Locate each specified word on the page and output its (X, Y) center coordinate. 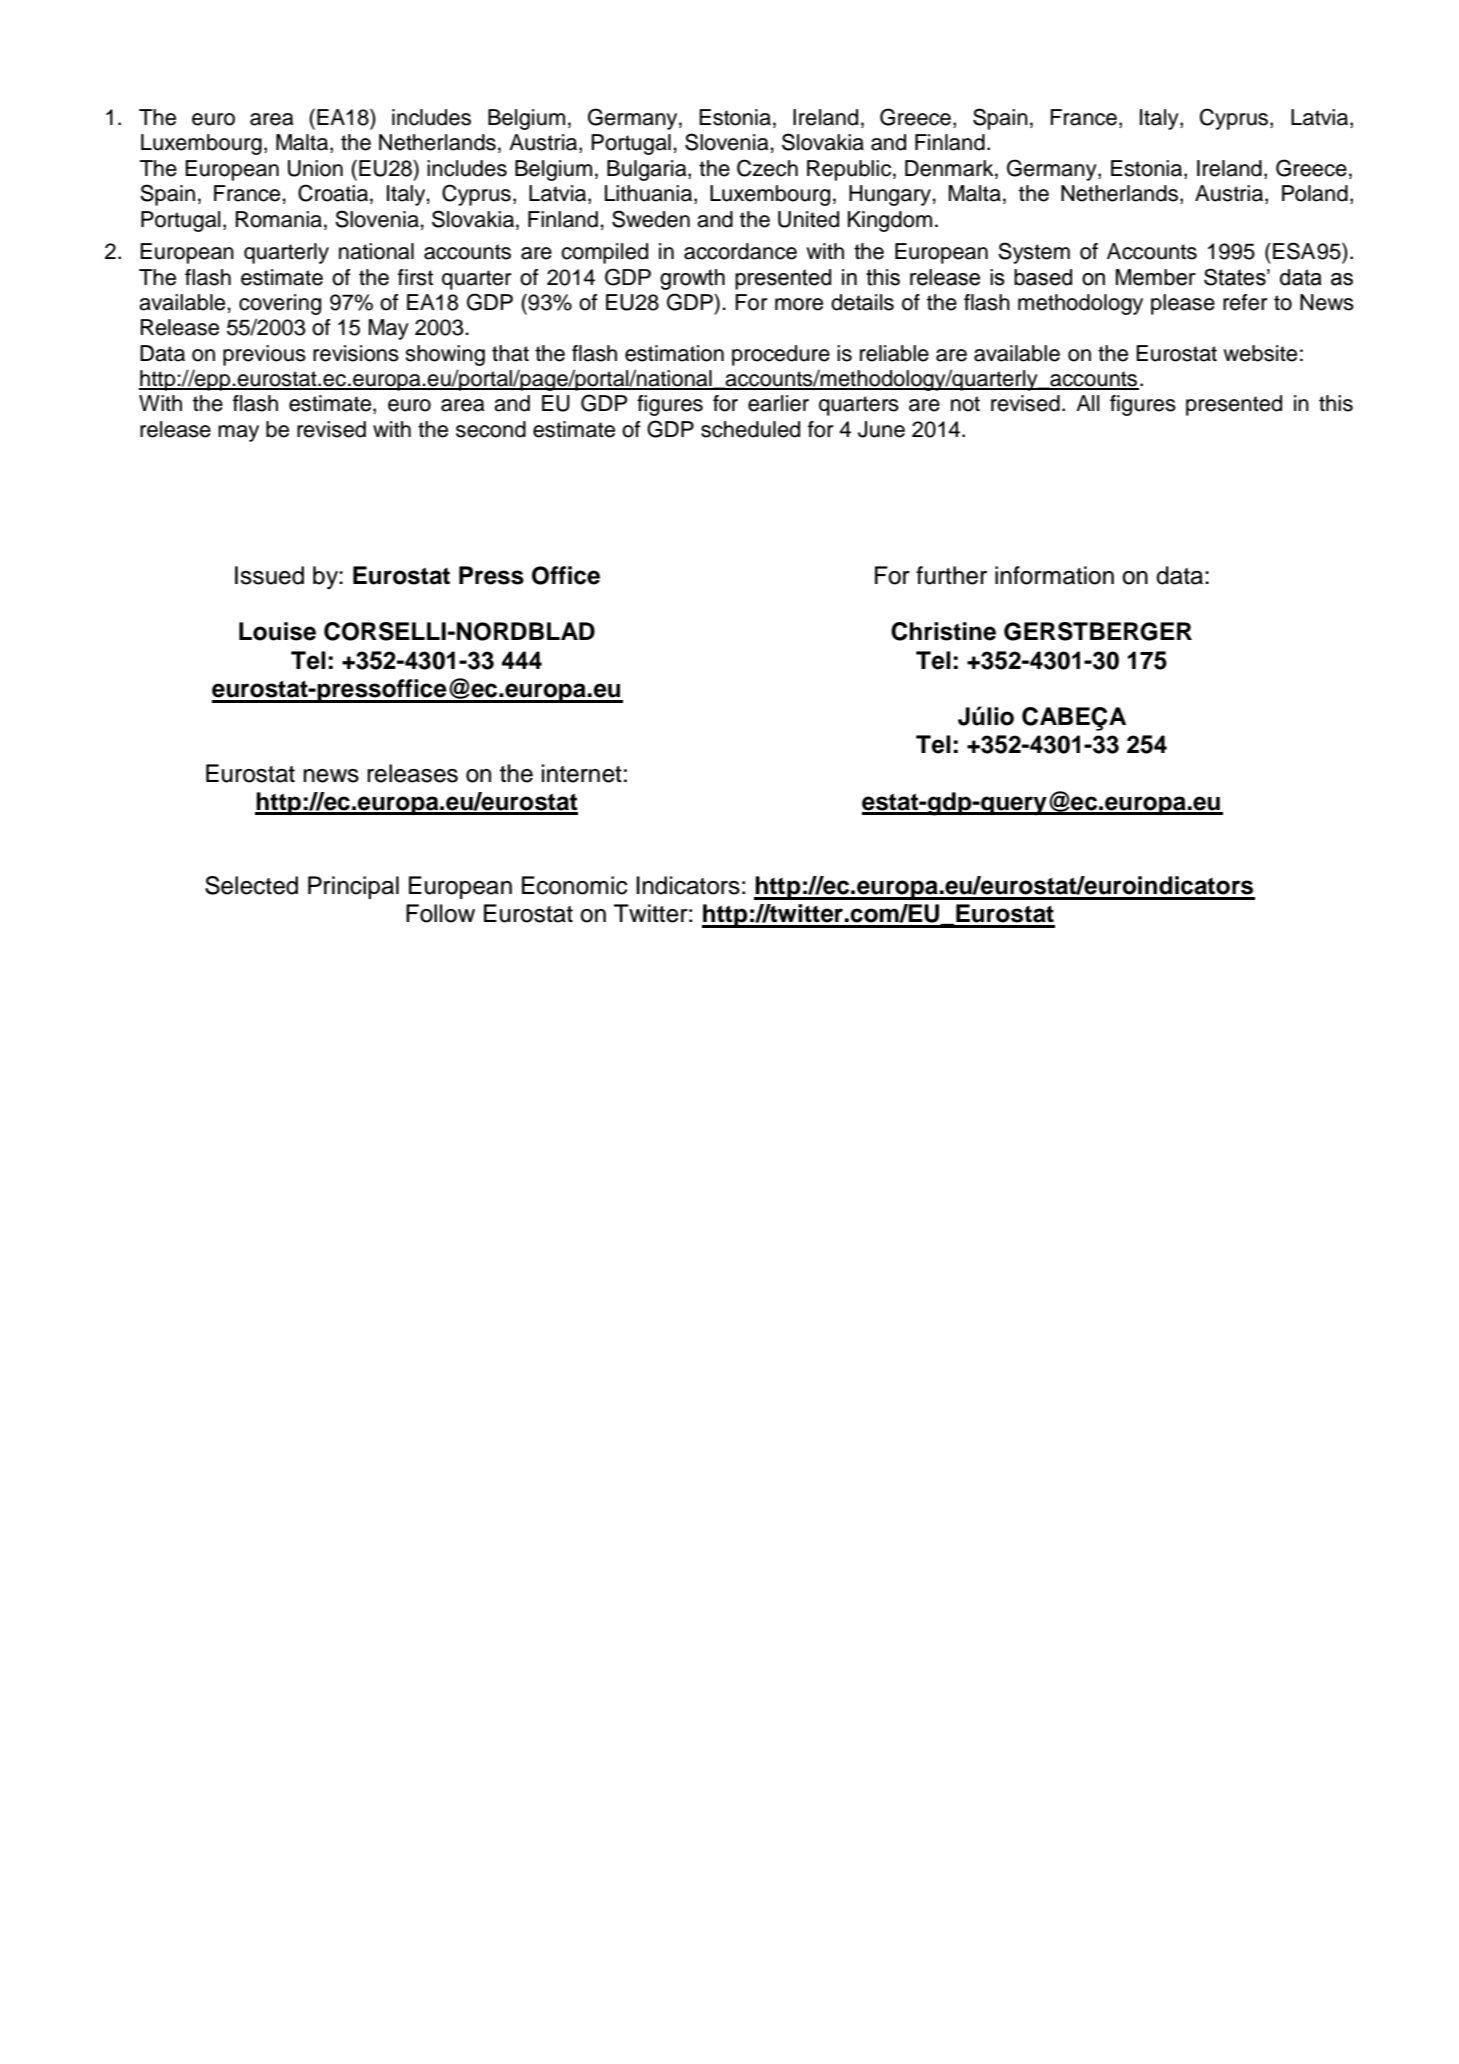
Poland (1315, 193)
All (1088, 403)
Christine (943, 631)
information (1054, 575)
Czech (767, 168)
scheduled (750, 429)
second (491, 429)
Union (315, 168)
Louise (277, 631)
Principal (353, 887)
